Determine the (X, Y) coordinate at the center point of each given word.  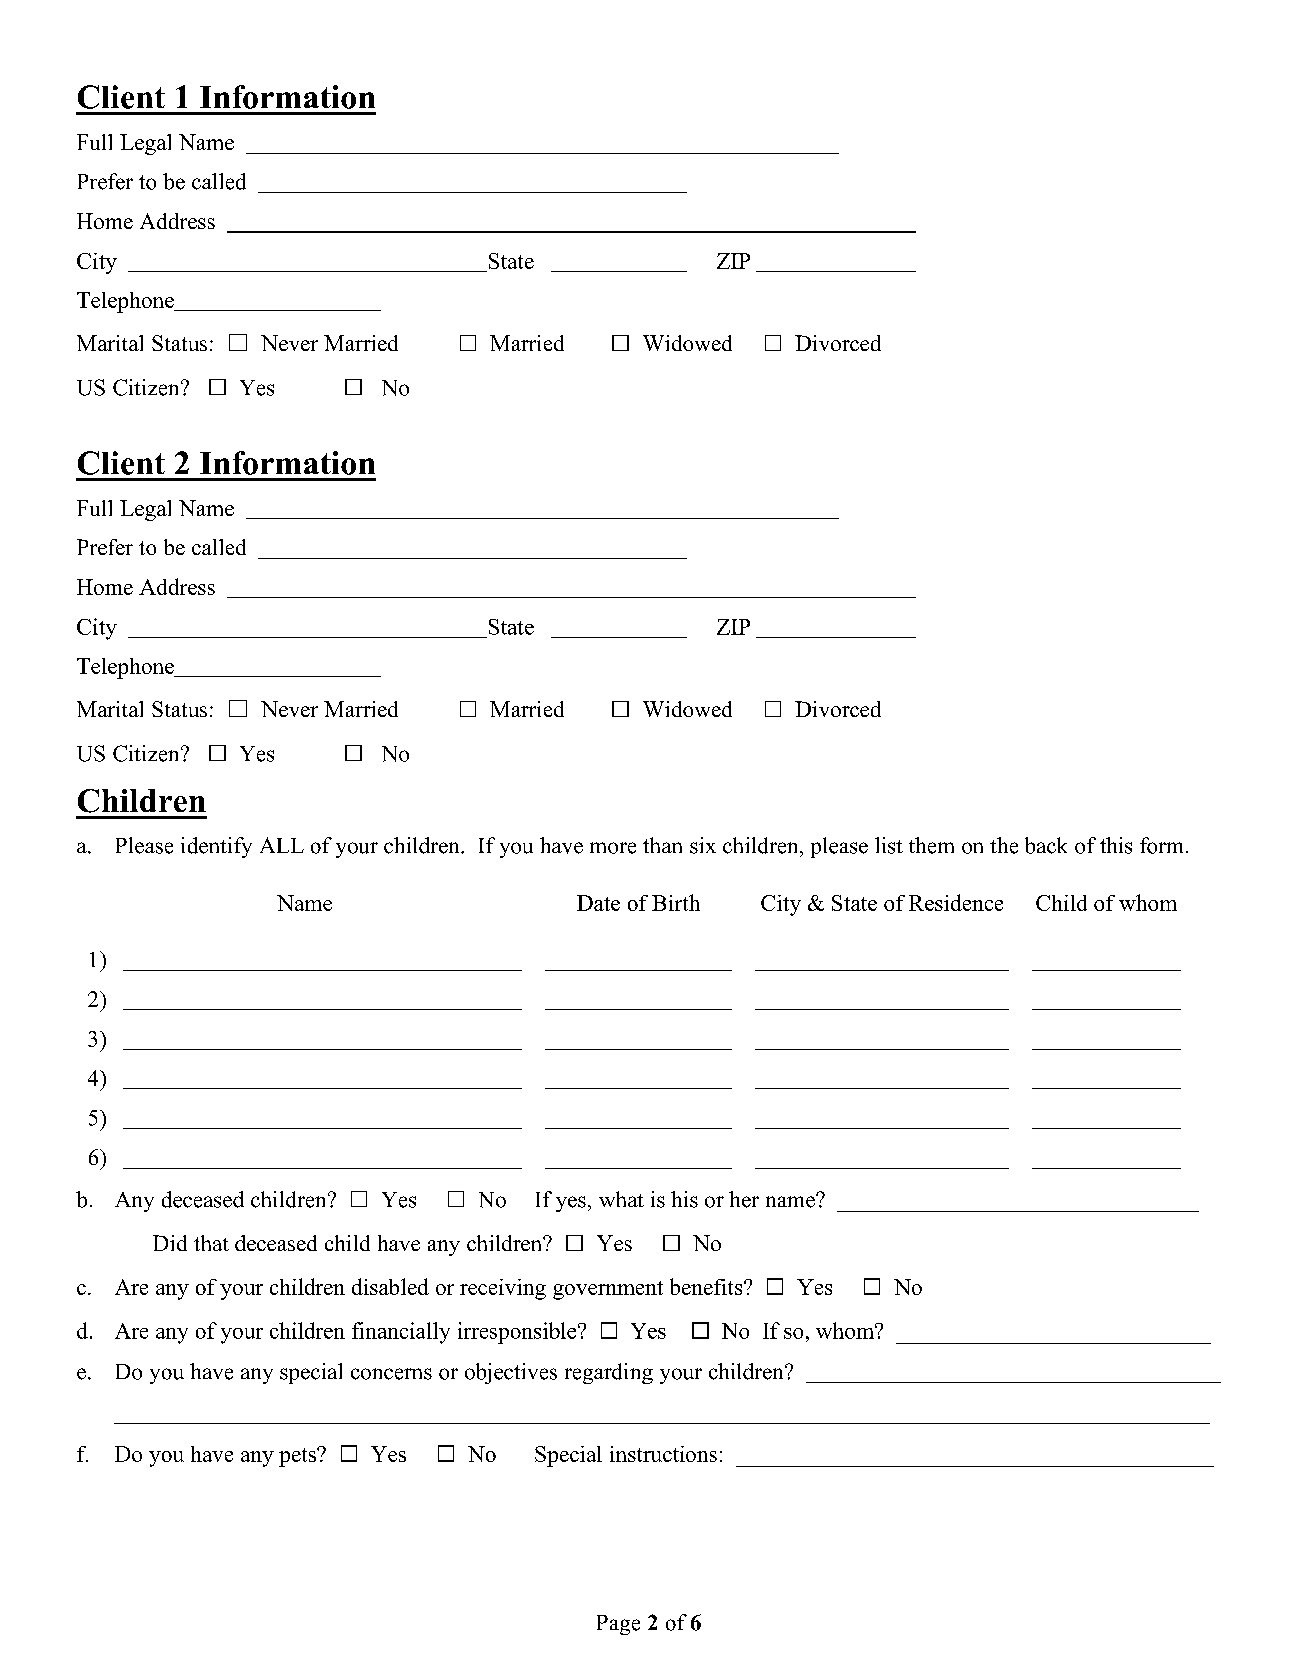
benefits (707, 1286)
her (744, 1199)
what (621, 1199)
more (613, 848)
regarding (609, 1373)
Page (618, 1625)
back (1046, 845)
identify (216, 847)
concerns (391, 1374)
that (211, 1243)
